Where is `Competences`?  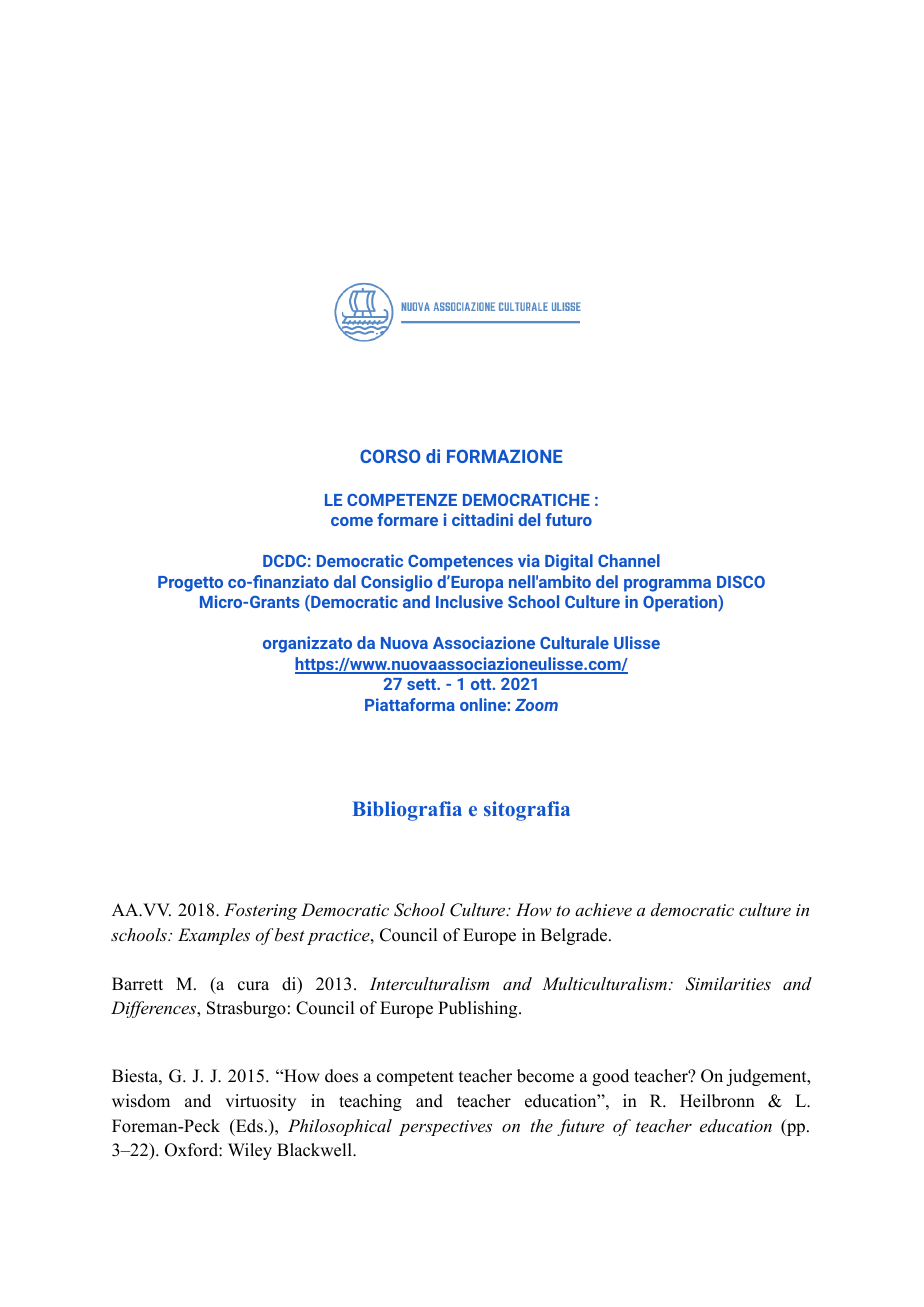 Competences is located at coordinates (460, 563).
